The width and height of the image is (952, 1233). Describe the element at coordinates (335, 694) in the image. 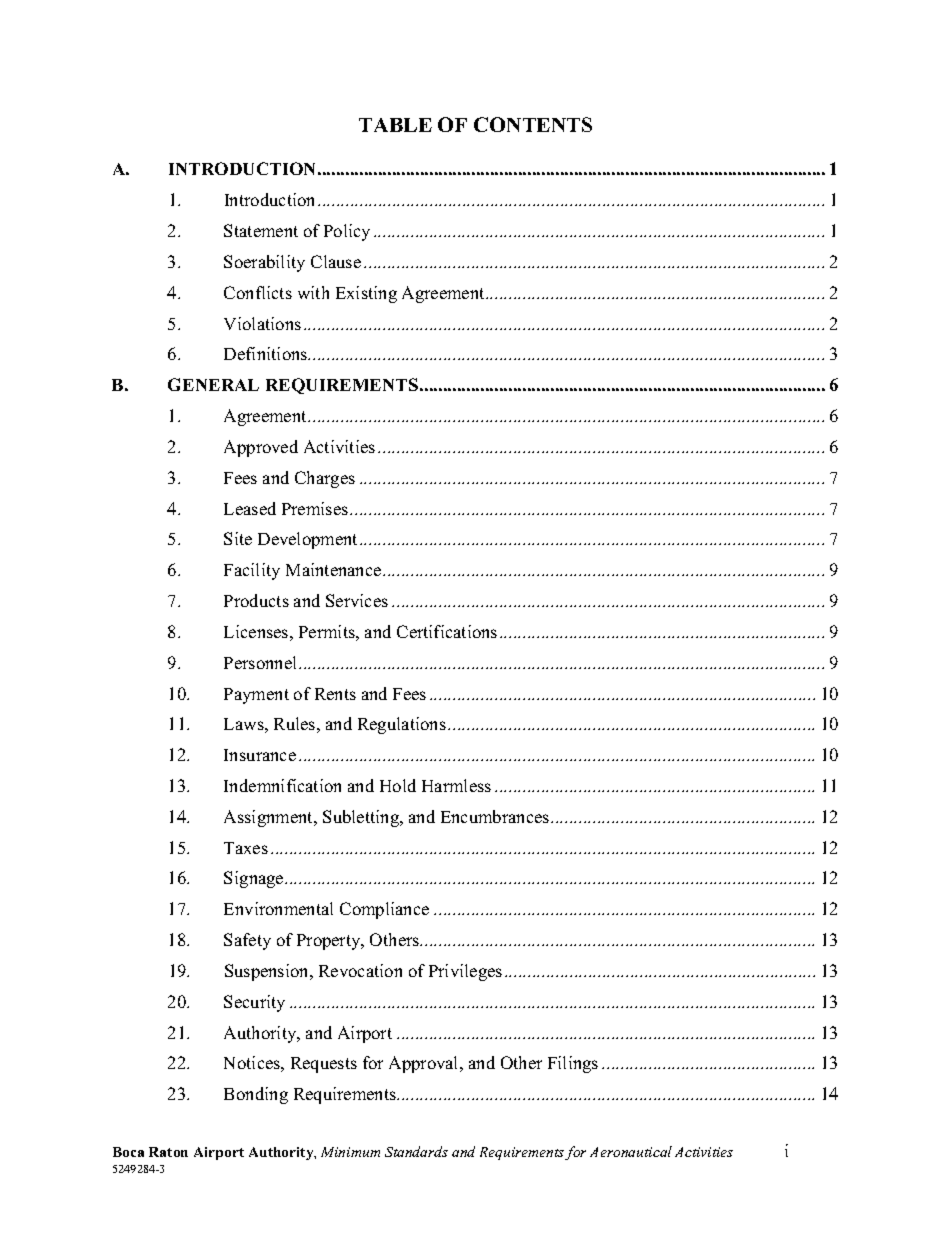

I see `Rents` at that location.
